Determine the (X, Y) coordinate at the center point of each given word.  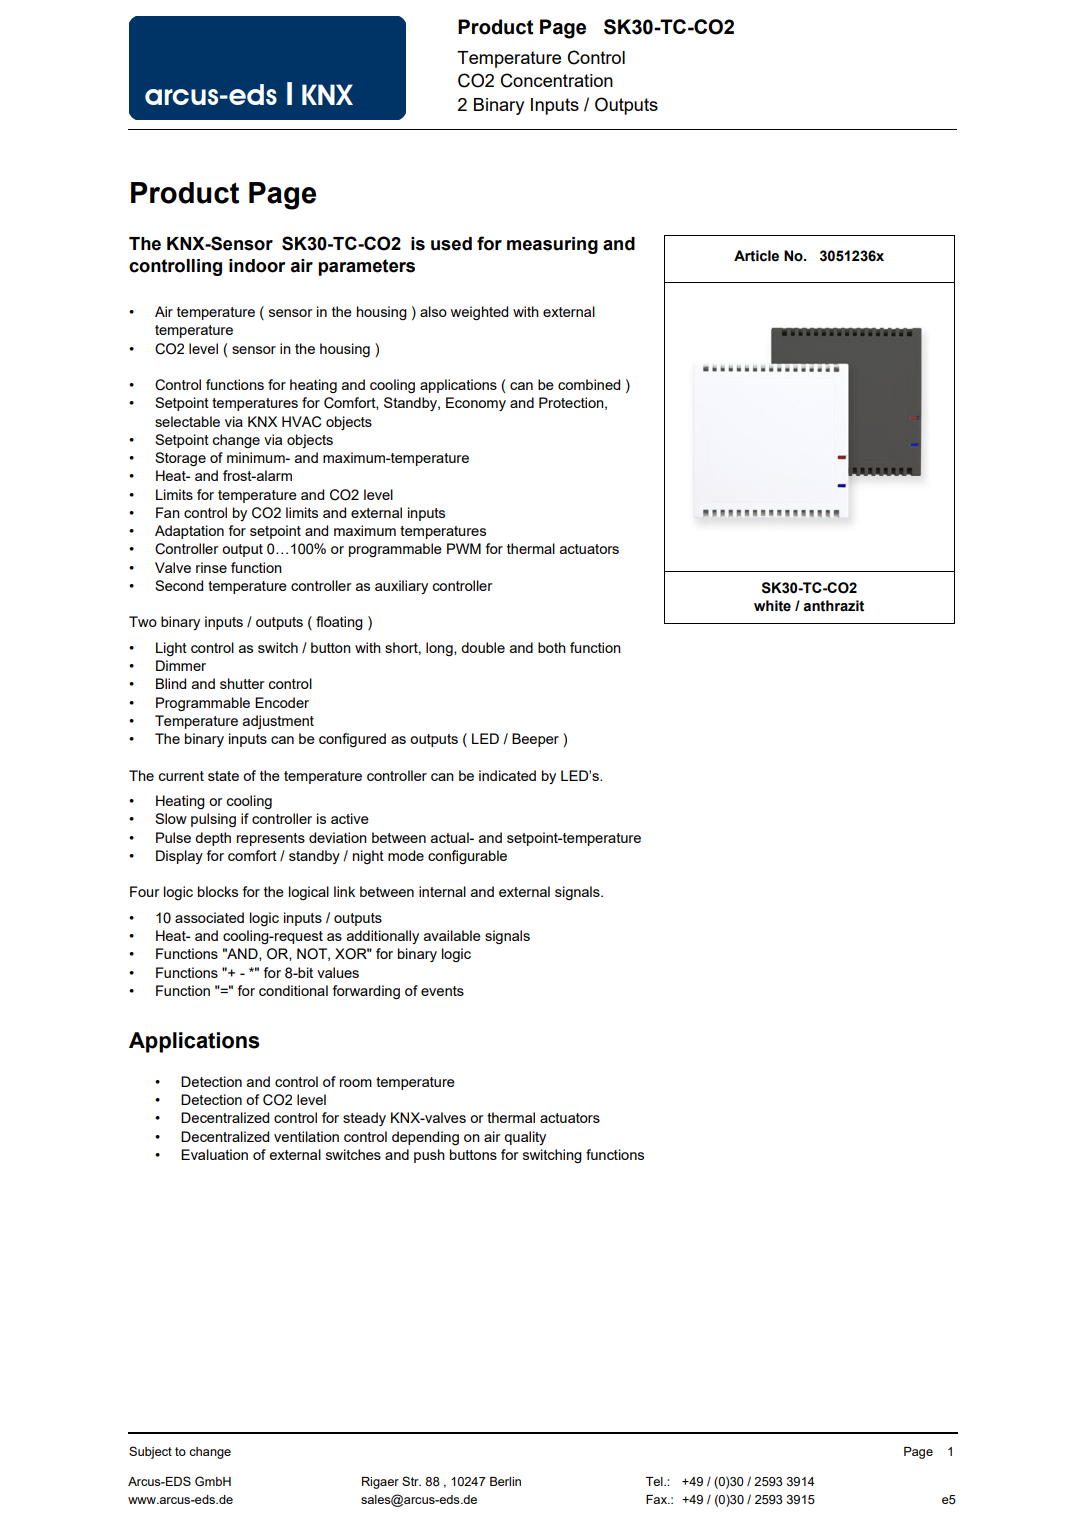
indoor (257, 266)
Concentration (556, 80)
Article (756, 256)
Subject (150, 1452)
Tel (655, 1481)
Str (411, 1481)
